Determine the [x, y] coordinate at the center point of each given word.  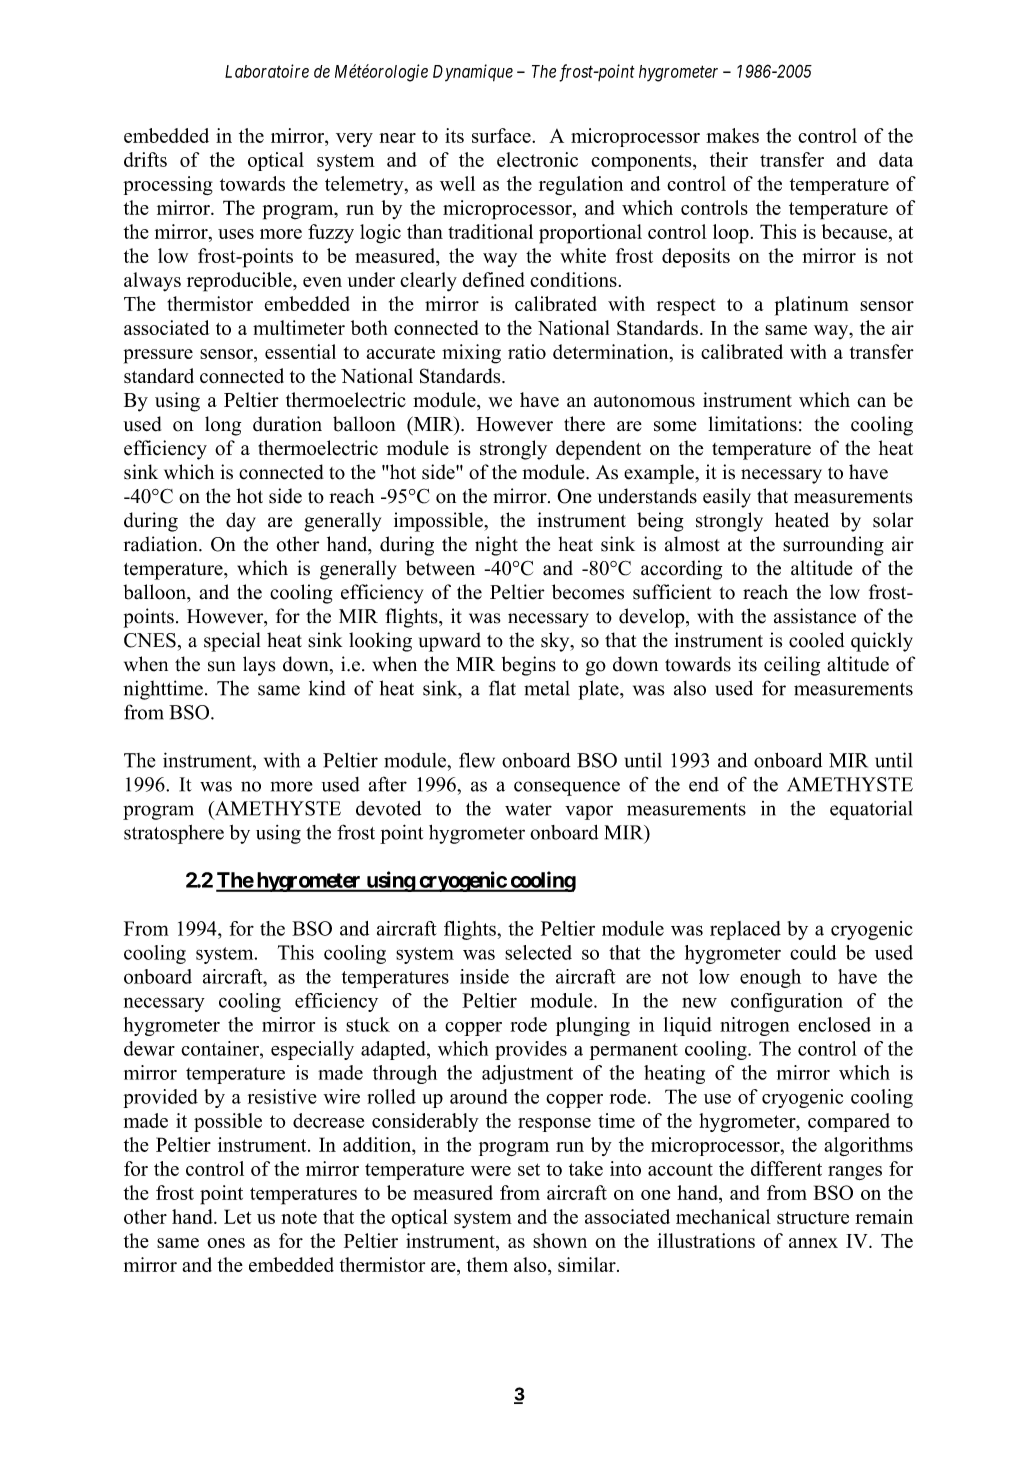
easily [727, 498]
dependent [598, 450]
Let [237, 1216]
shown [560, 1240]
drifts [145, 159]
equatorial [871, 810]
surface [502, 135]
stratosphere [174, 834]
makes [732, 135]
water [528, 809]
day [241, 522]
